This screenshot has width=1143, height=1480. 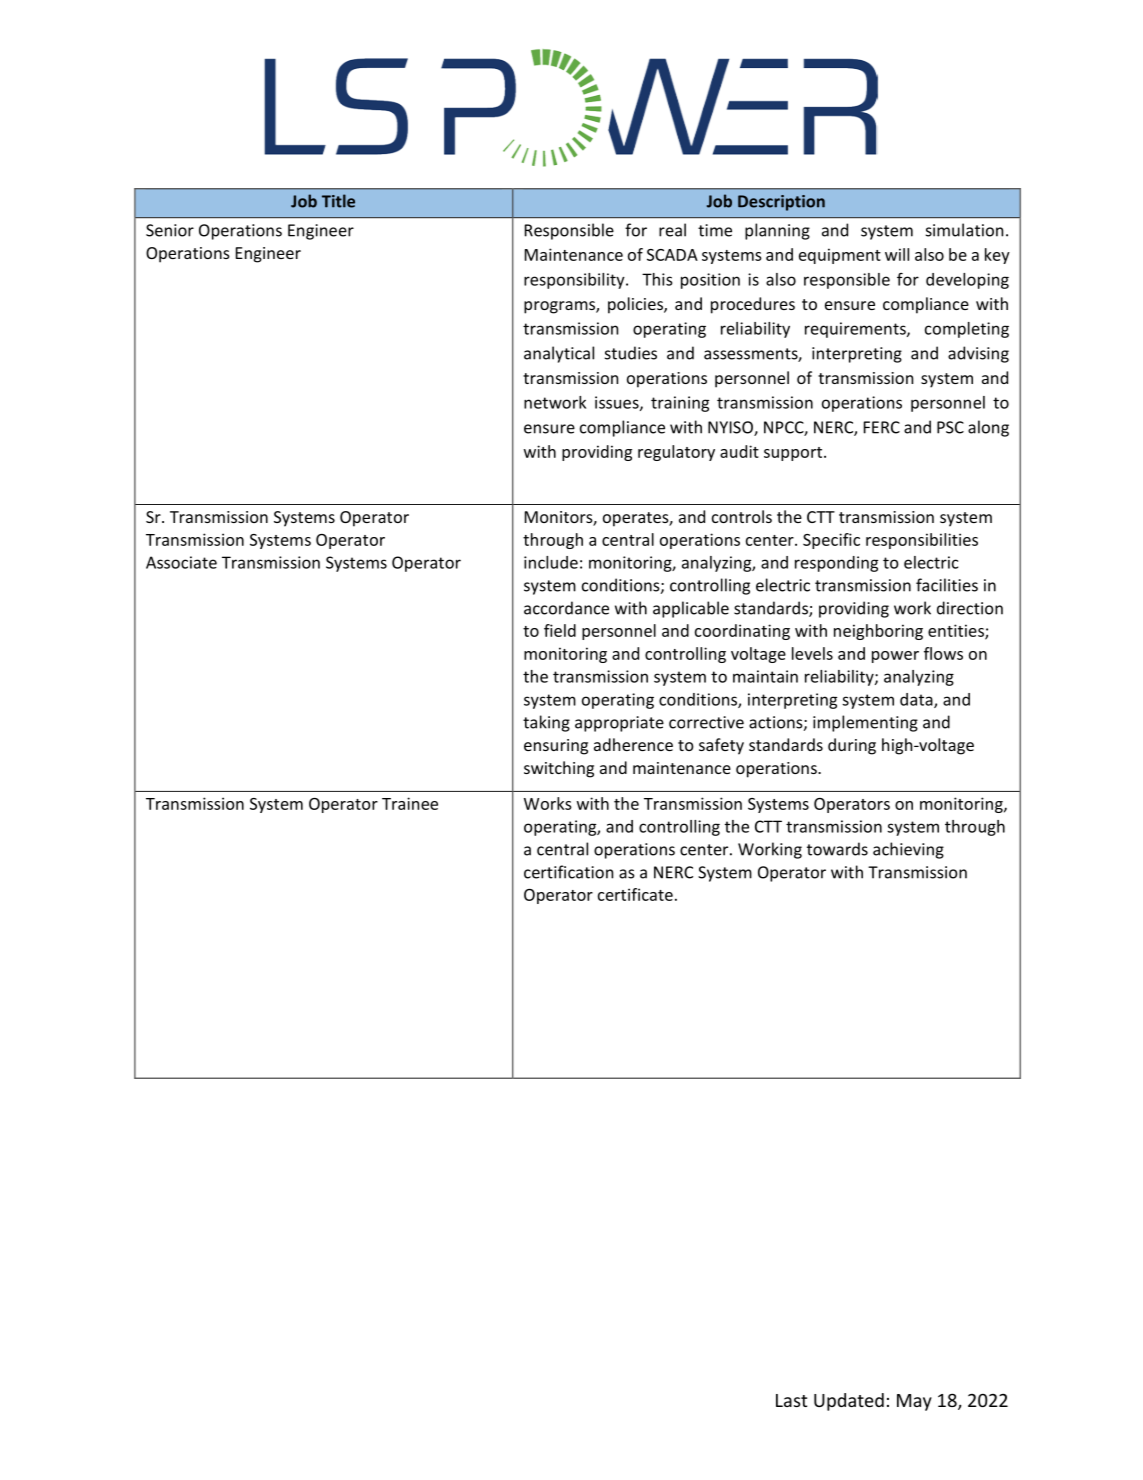 I want to click on switching, so click(x=559, y=769).
